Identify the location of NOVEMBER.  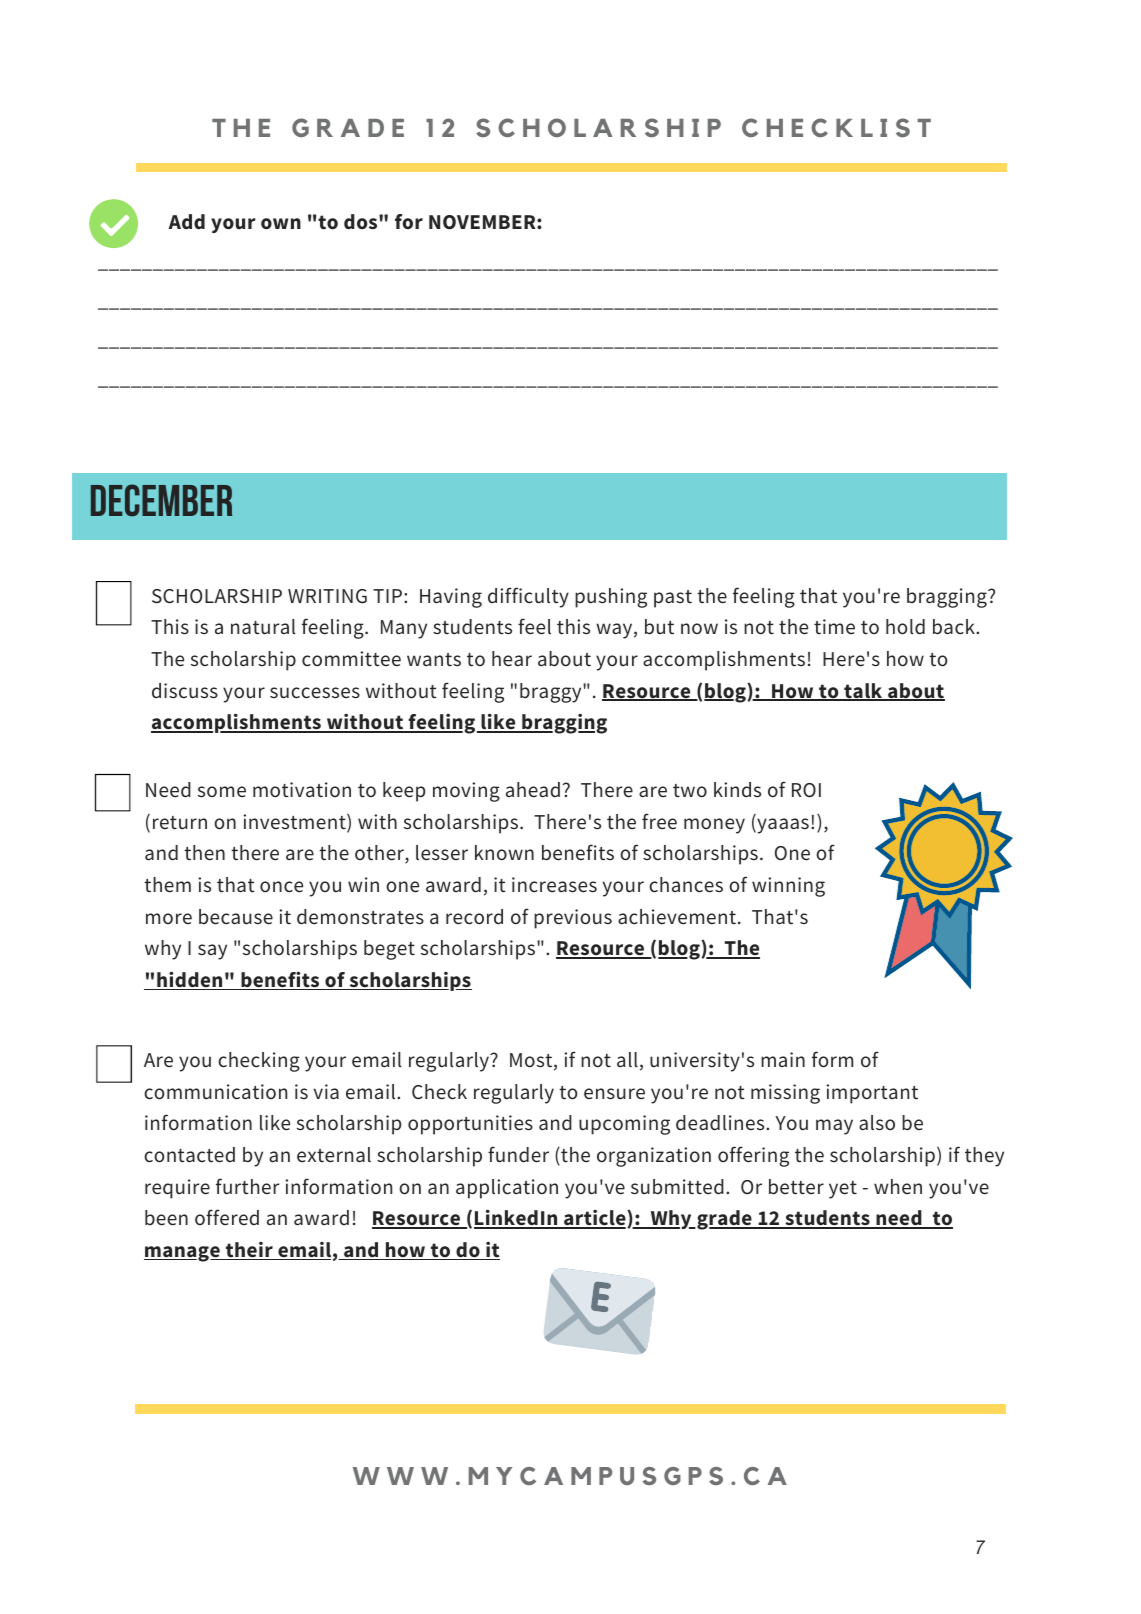
(483, 222).
